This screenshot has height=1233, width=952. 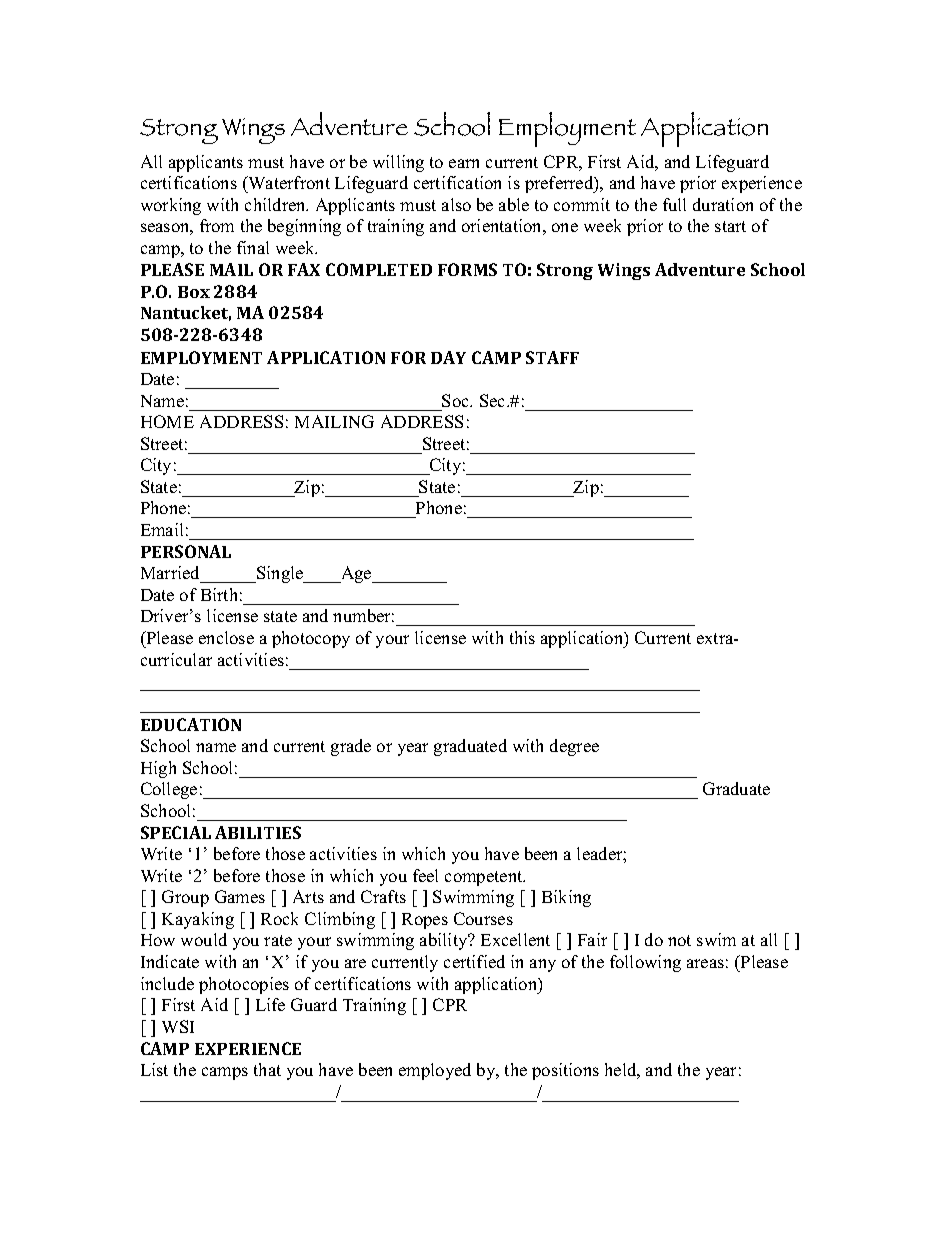 What do you see at coordinates (191, 724) in the screenshot?
I see `EDUCATION` at bounding box center [191, 724].
